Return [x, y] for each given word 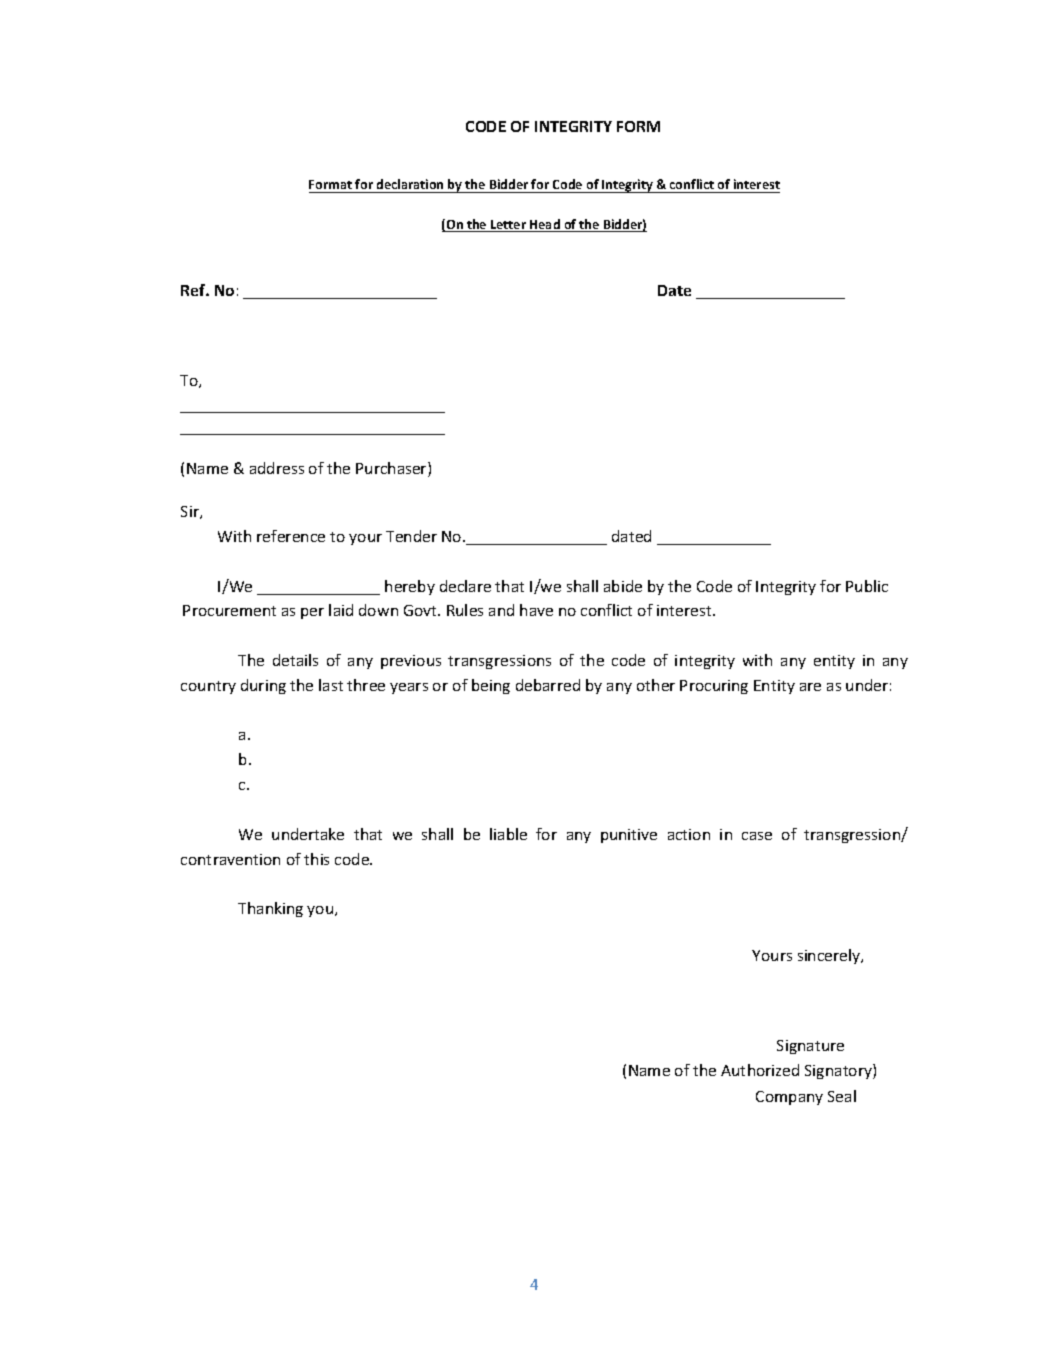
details [295, 660]
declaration [410, 186]
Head [545, 225]
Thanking [270, 909]
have [536, 610]
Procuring [714, 687]
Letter [508, 226]
